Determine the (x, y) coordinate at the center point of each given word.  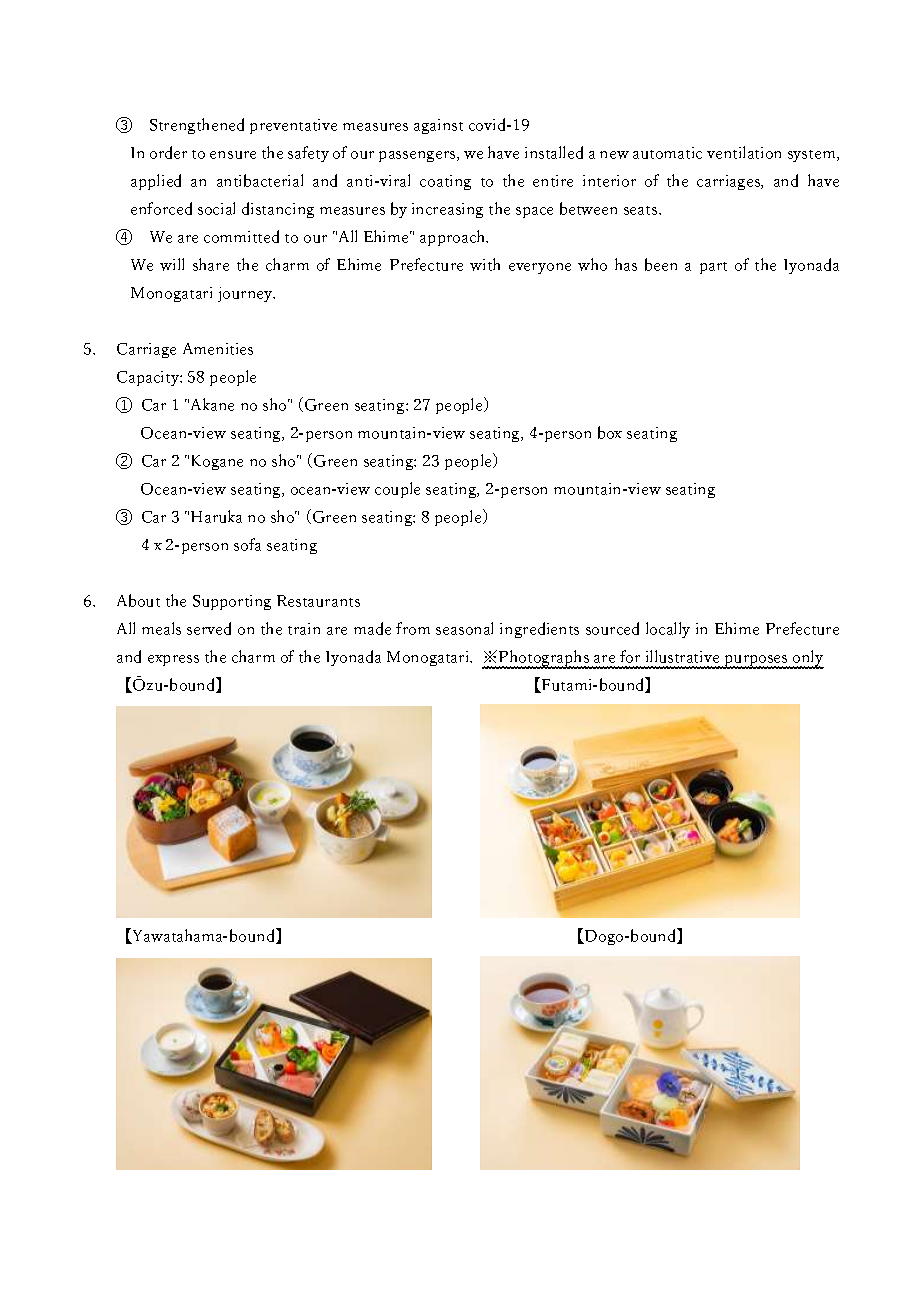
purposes (756, 662)
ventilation (744, 152)
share (211, 264)
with (485, 264)
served (209, 628)
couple (397, 490)
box (610, 432)
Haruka (216, 516)
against (438, 126)
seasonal (464, 628)
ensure (233, 155)
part (713, 268)
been (661, 264)
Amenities (218, 349)
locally (668, 630)
